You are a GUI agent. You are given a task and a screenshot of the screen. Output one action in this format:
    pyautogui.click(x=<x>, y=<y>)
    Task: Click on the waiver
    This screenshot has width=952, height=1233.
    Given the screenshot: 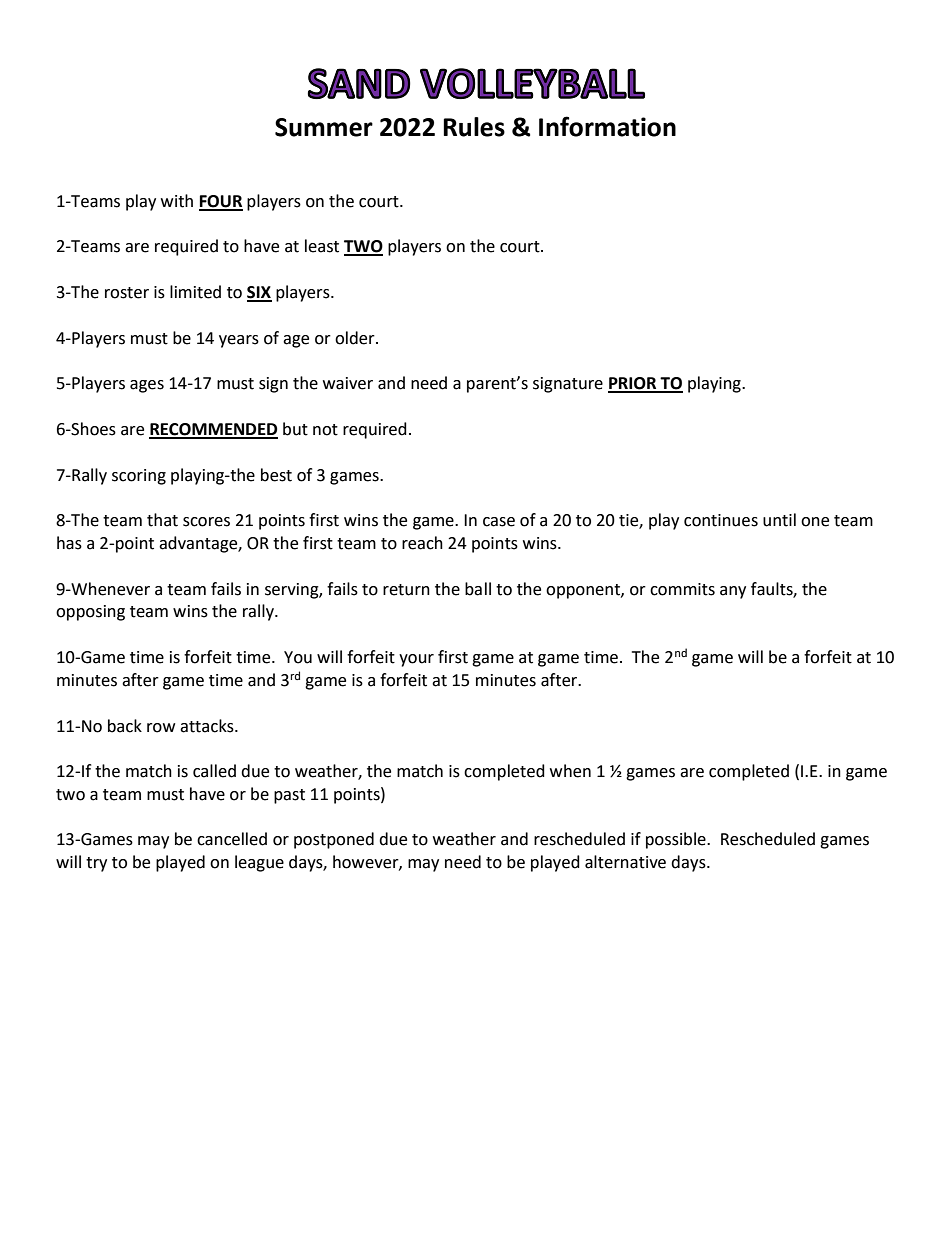 What is the action you would take?
    pyautogui.click(x=348, y=383)
